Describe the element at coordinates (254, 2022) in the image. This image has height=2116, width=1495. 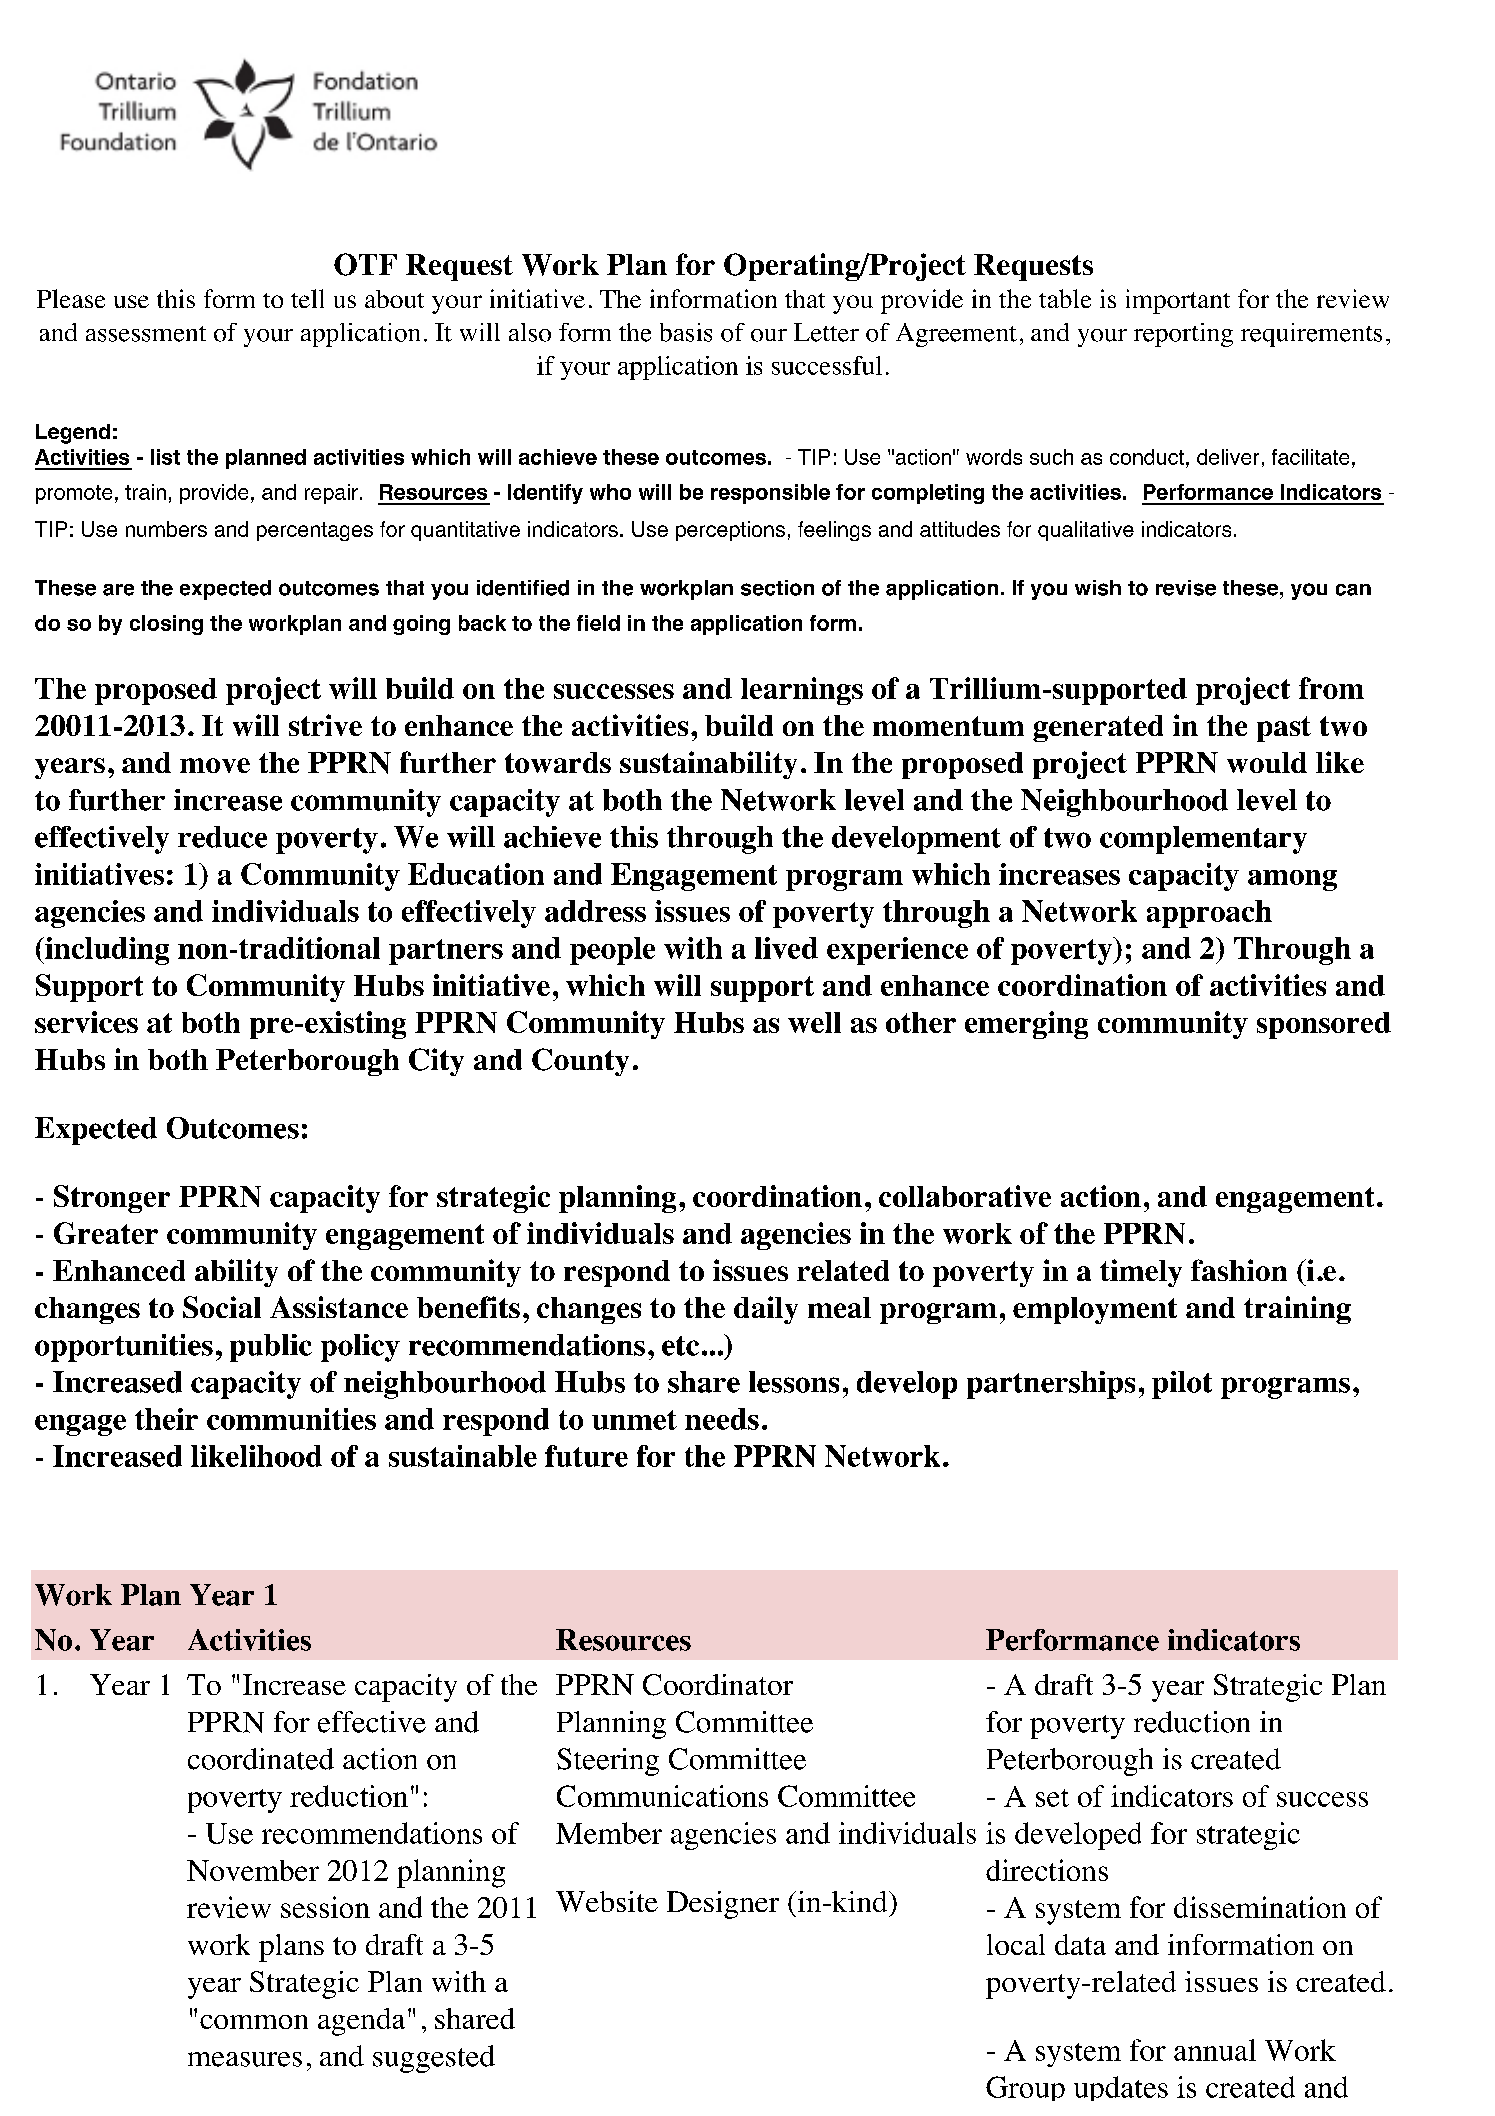
I see `common` at that location.
